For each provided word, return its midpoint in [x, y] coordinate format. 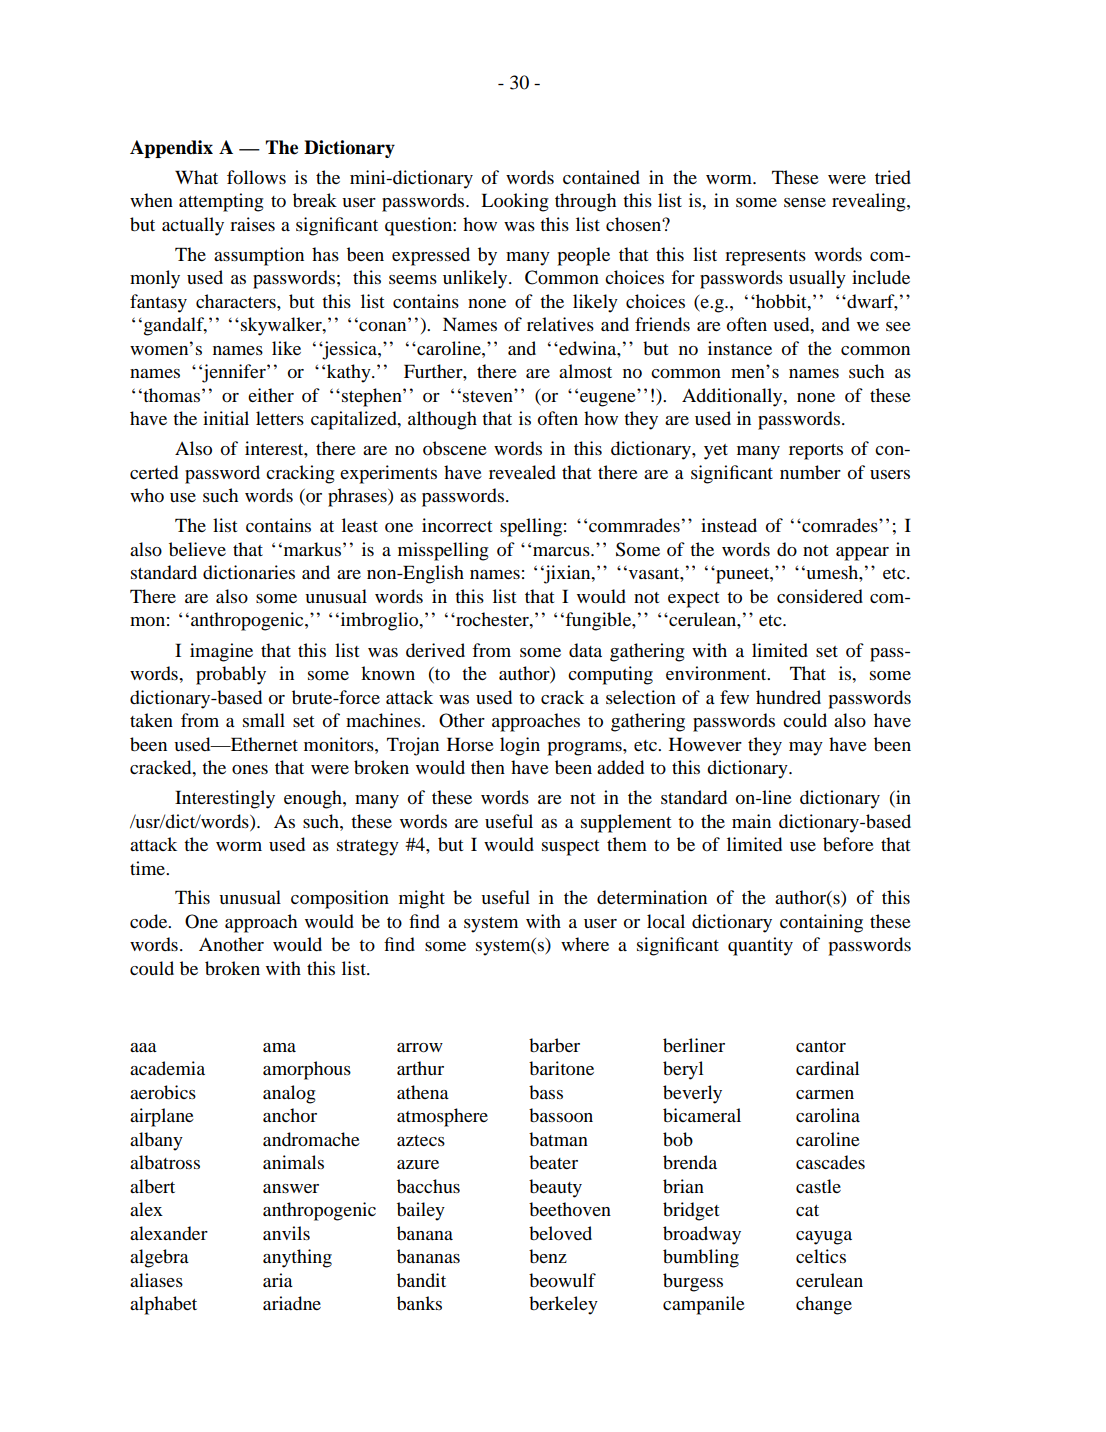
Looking [515, 202]
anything [297, 1258]
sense [805, 202]
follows [256, 177]
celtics [821, 1256]
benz [548, 1256]
